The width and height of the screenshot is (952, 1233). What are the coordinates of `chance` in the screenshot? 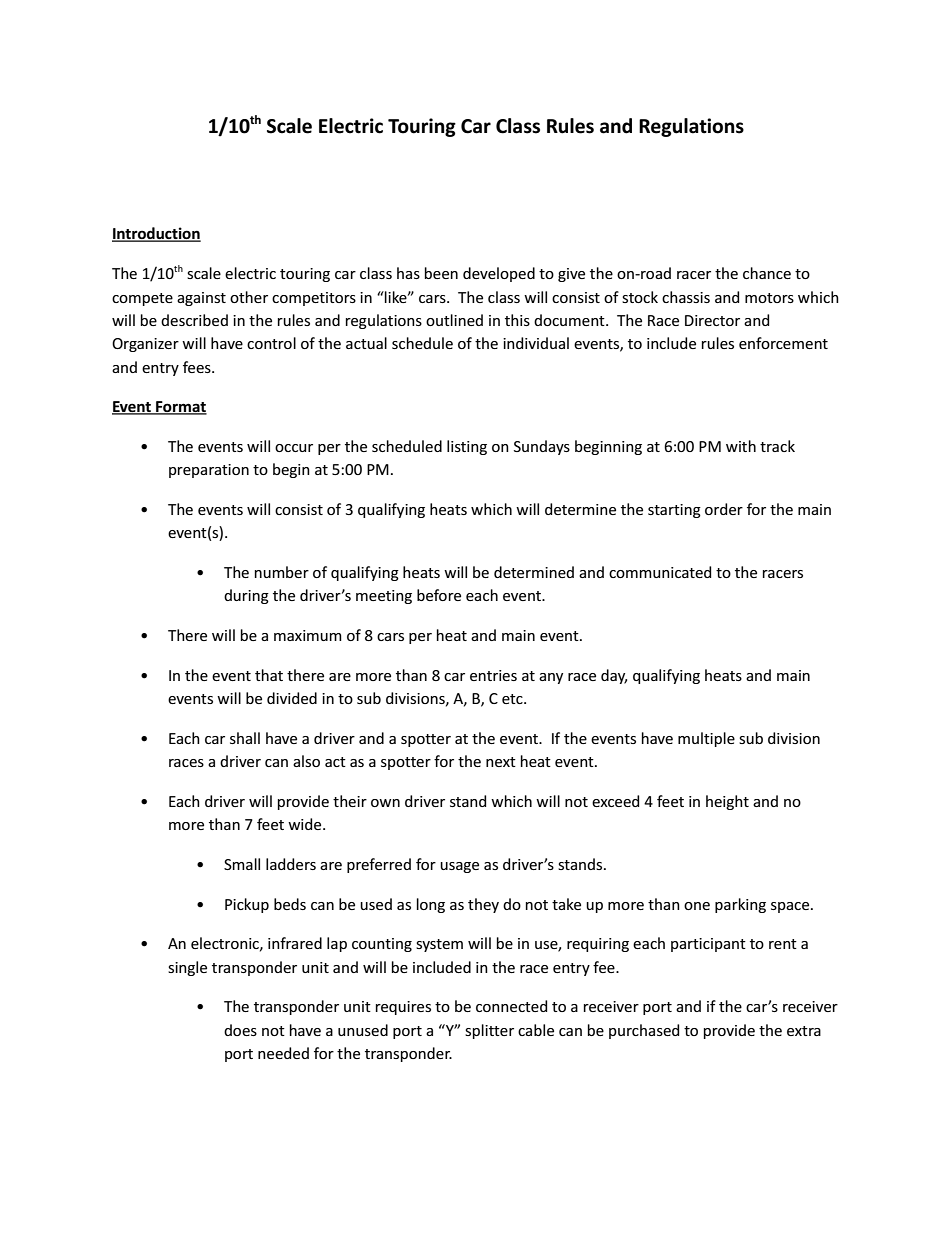 It's located at (767, 273).
